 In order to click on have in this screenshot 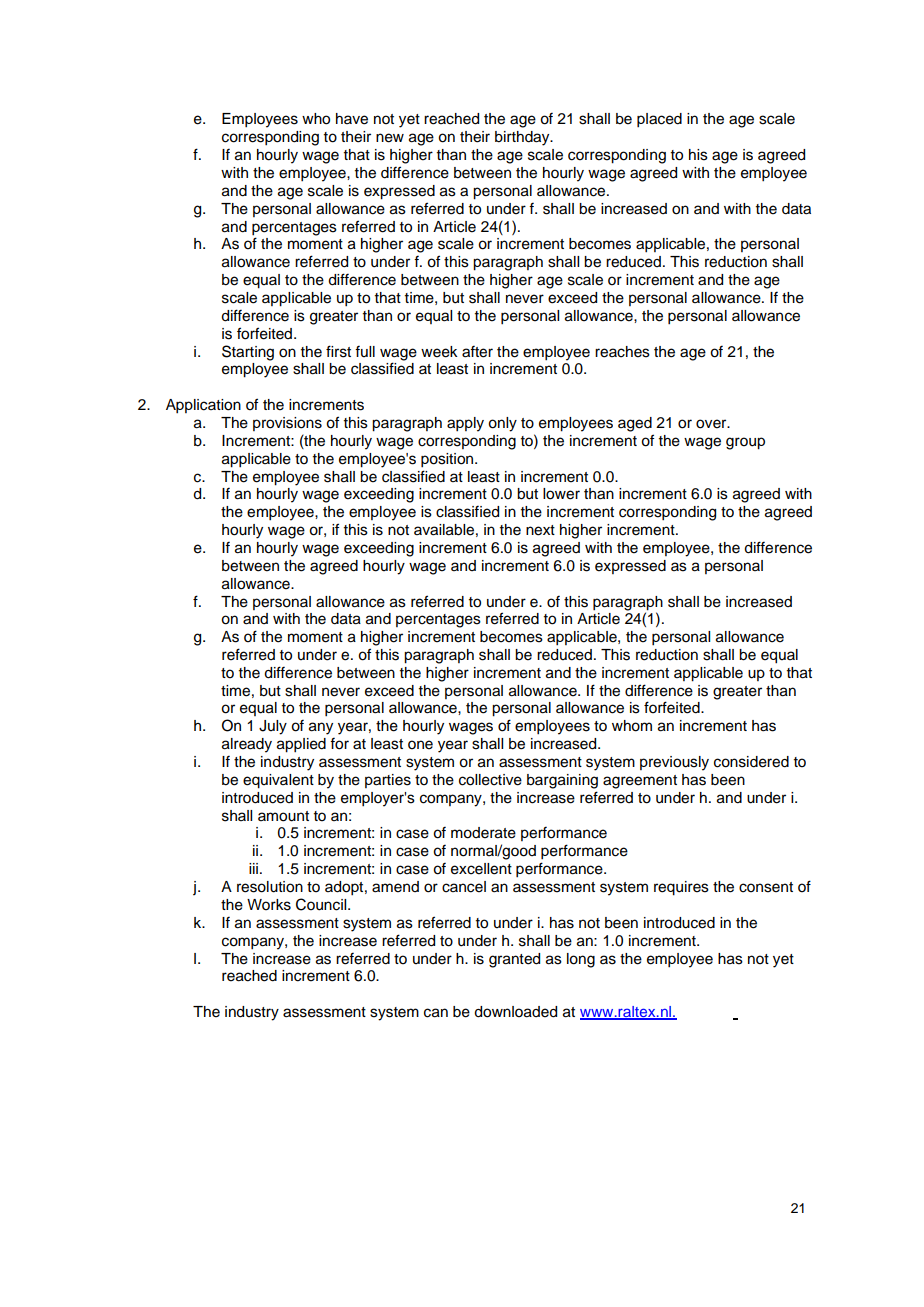, I will do `click(352, 119)`.
